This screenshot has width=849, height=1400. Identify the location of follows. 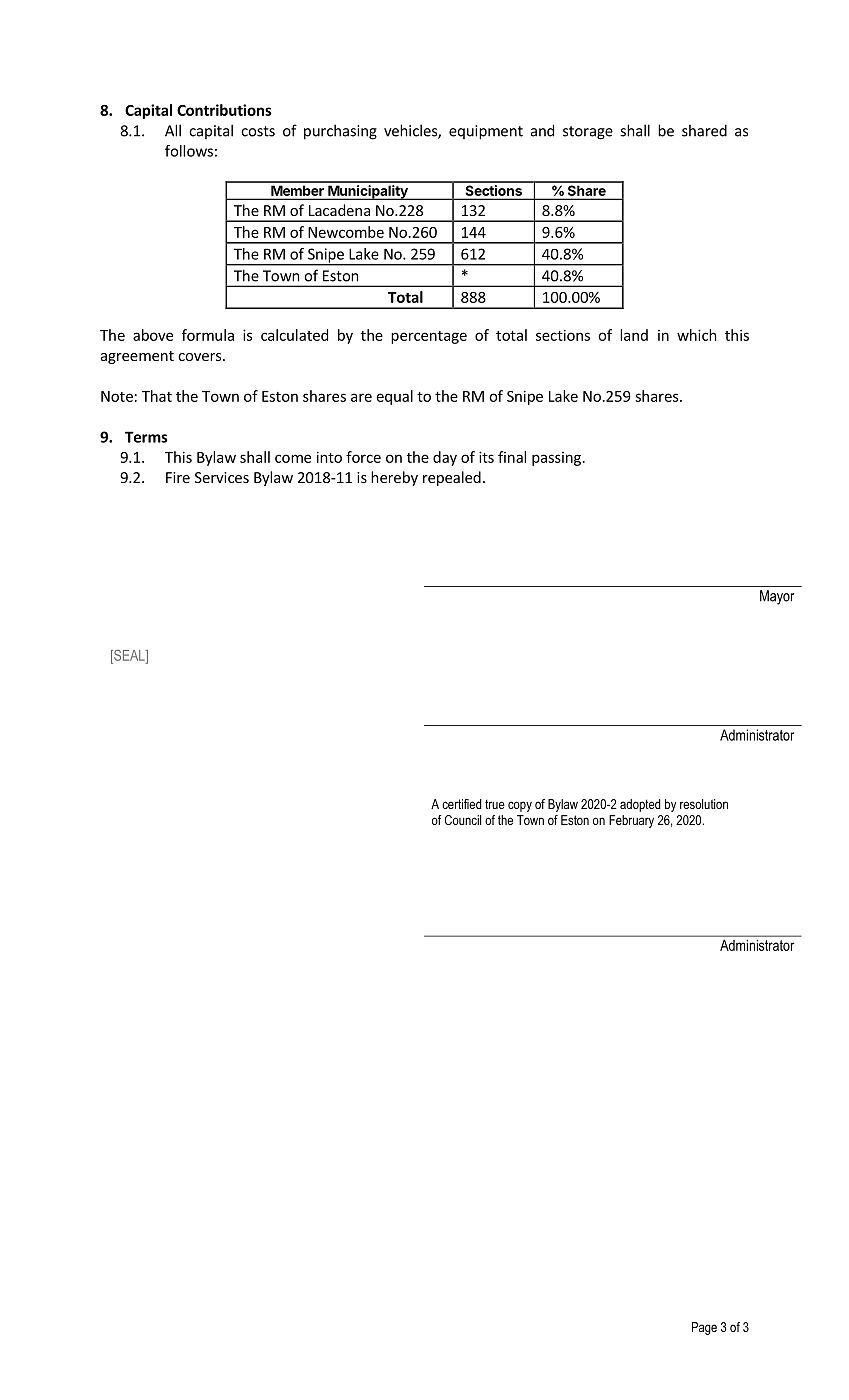
(189, 151).
